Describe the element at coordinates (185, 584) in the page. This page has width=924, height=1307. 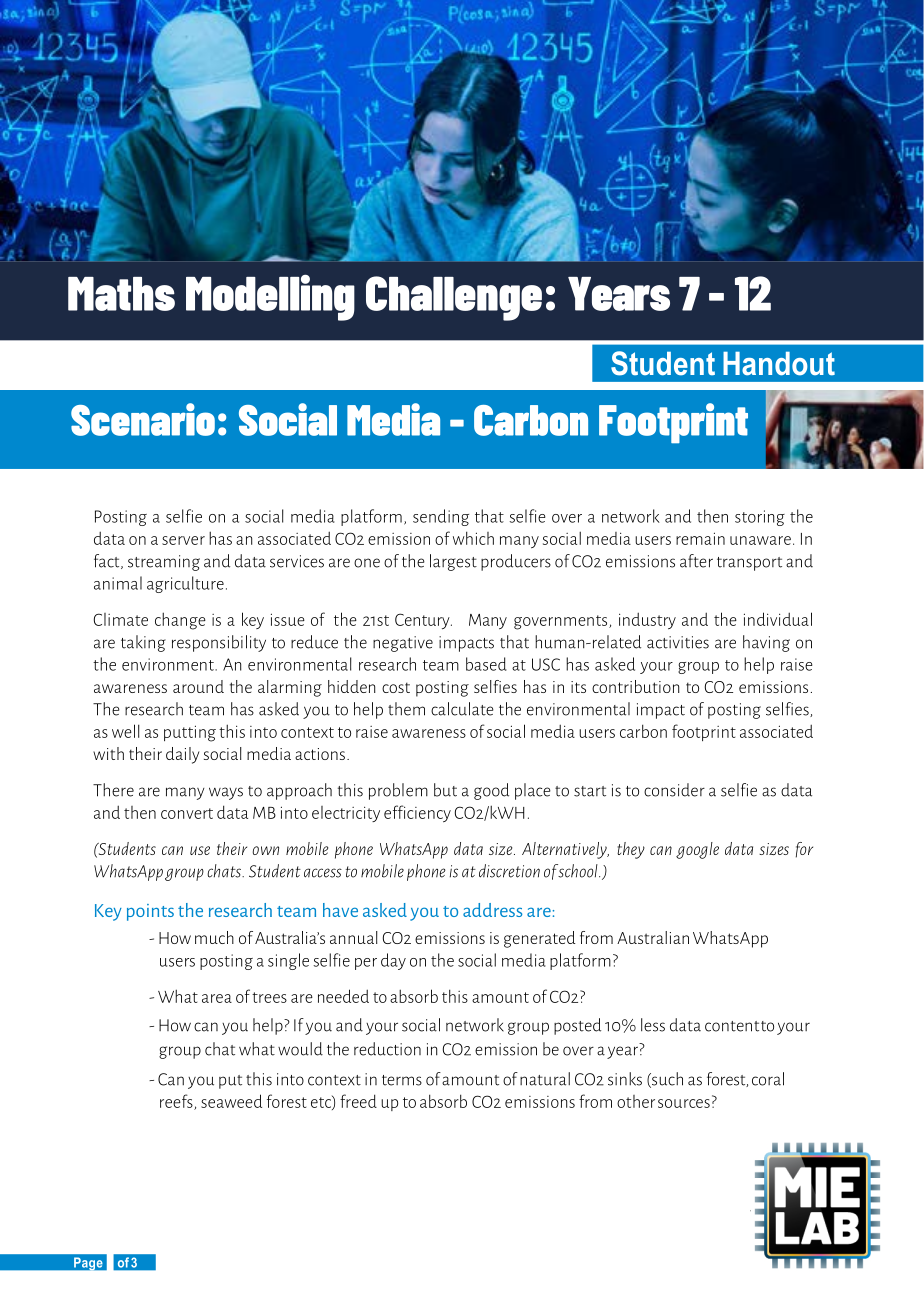
I see `agriculture` at that location.
